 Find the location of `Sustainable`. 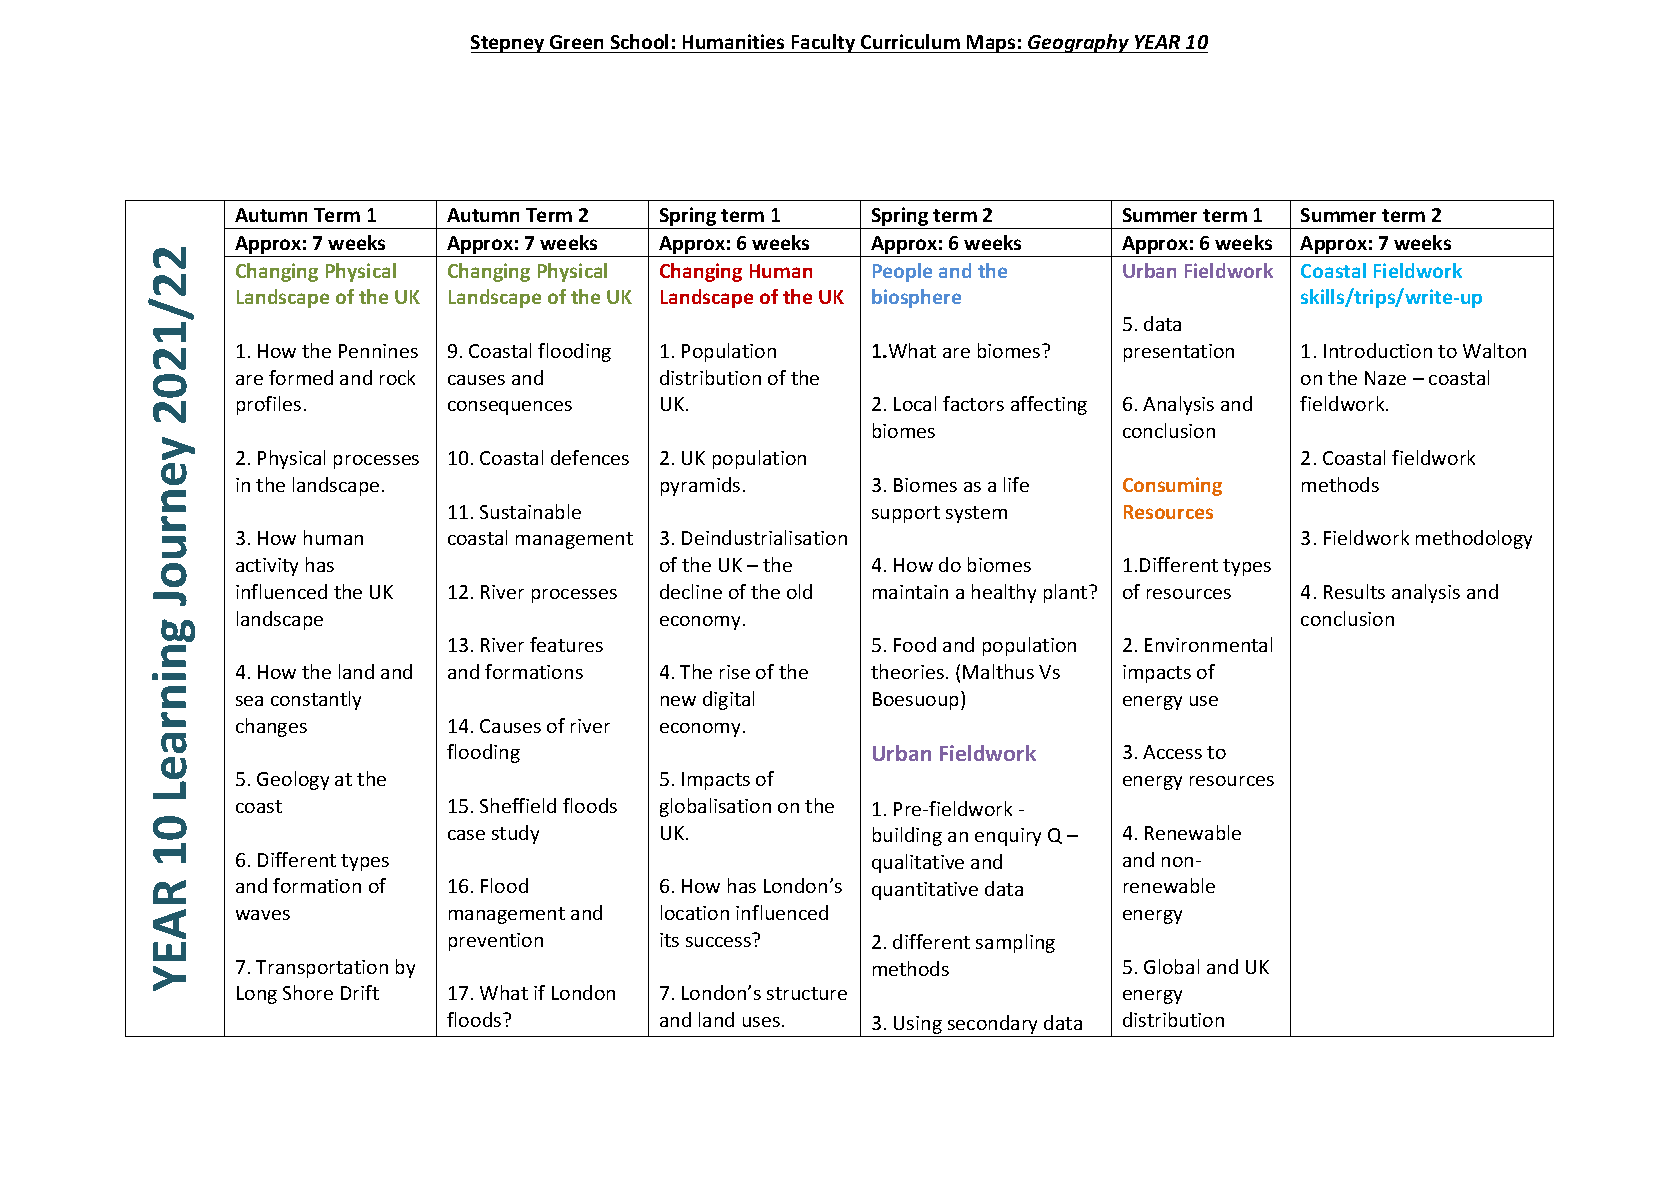

Sustainable is located at coordinates (530, 511).
